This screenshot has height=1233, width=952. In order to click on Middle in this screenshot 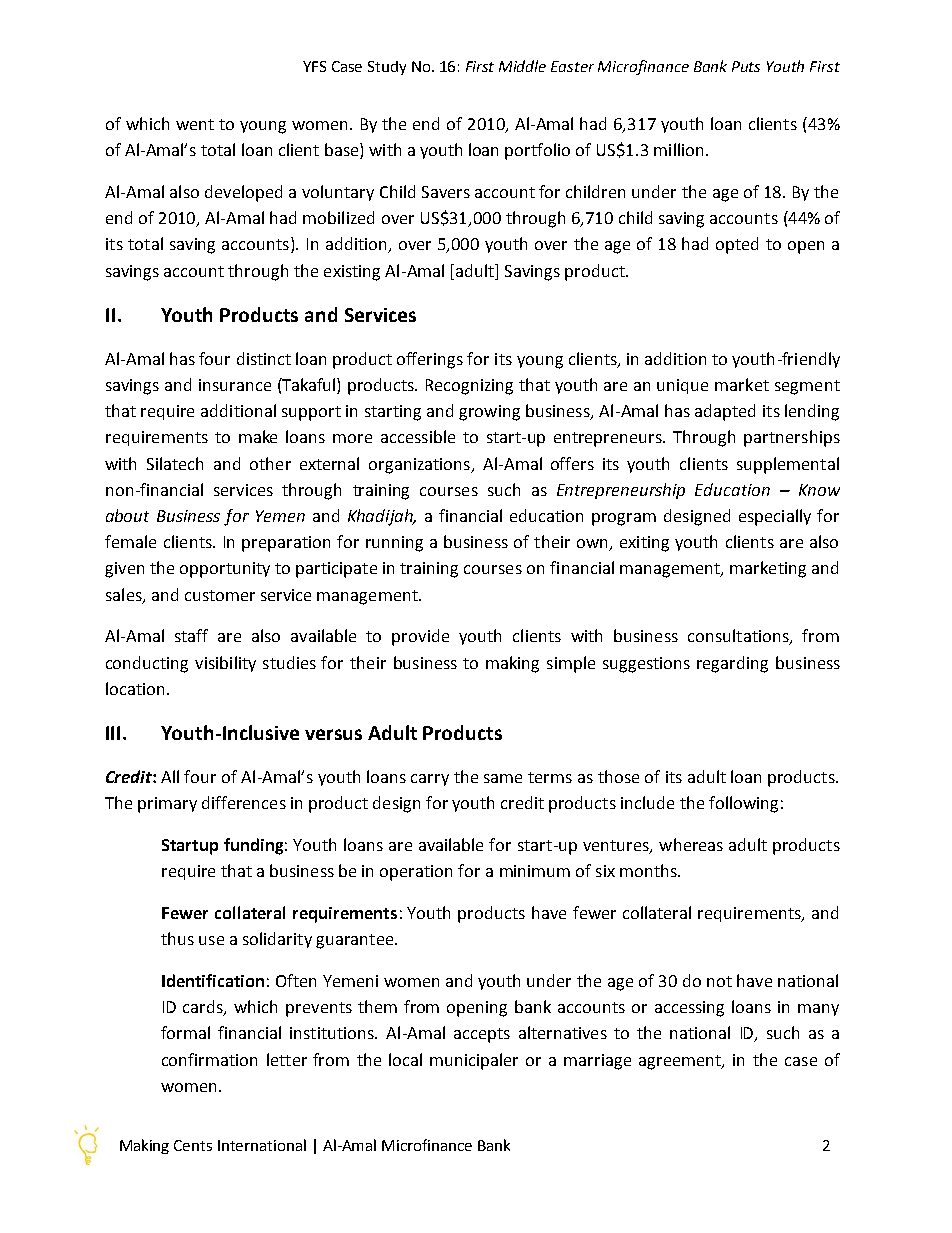, I will do `click(522, 66)`.
